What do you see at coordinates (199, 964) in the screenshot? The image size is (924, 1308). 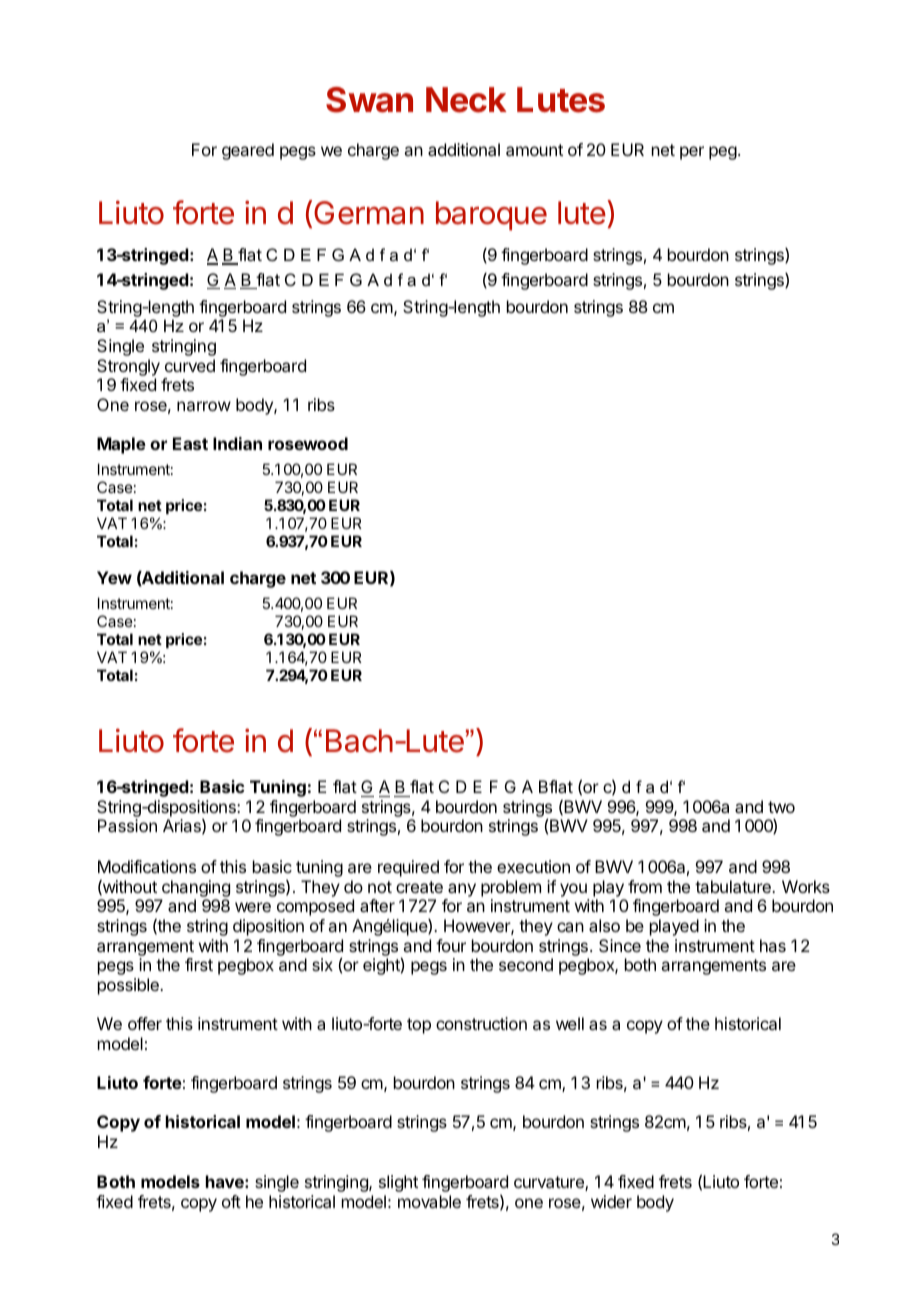 I see `first` at bounding box center [199, 964].
